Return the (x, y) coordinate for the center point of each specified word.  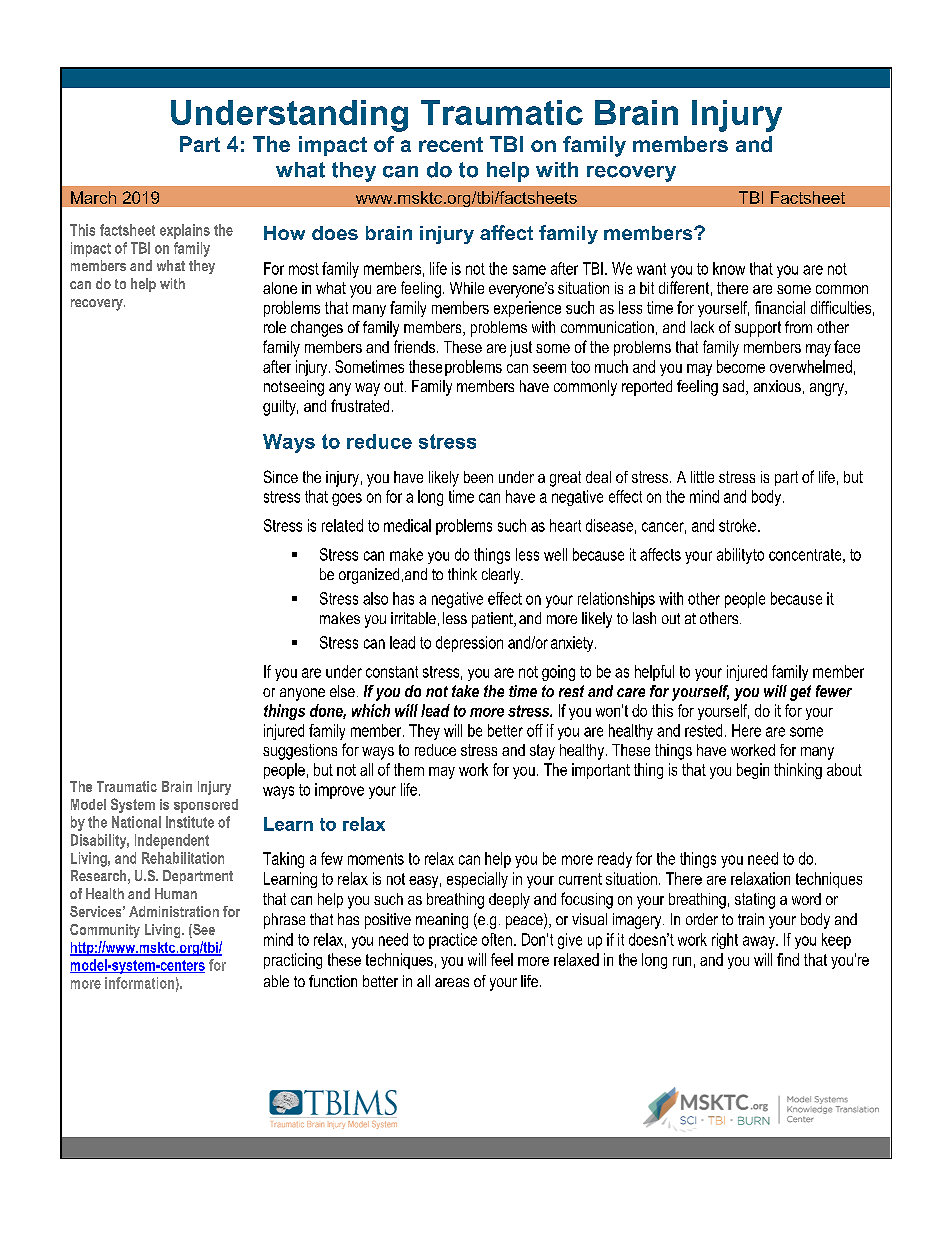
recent (451, 144)
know (729, 268)
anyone (302, 694)
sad (735, 387)
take (465, 691)
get (800, 693)
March (93, 197)
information (139, 983)
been (478, 477)
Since (281, 476)
